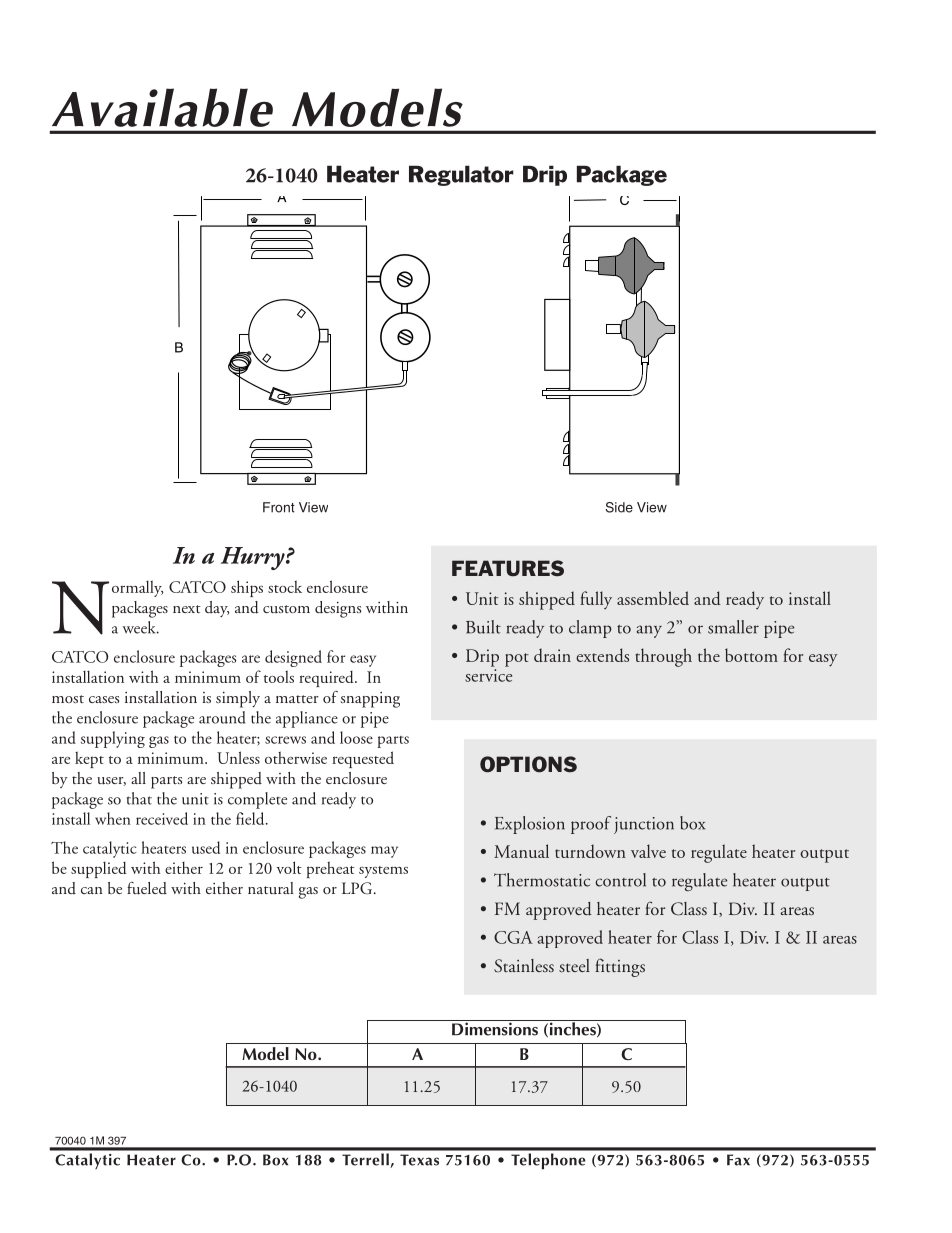 Image resolution: width=952 pixels, height=1233 pixels. What do you see at coordinates (508, 568) in the screenshot?
I see `FEATURES` at bounding box center [508, 568].
